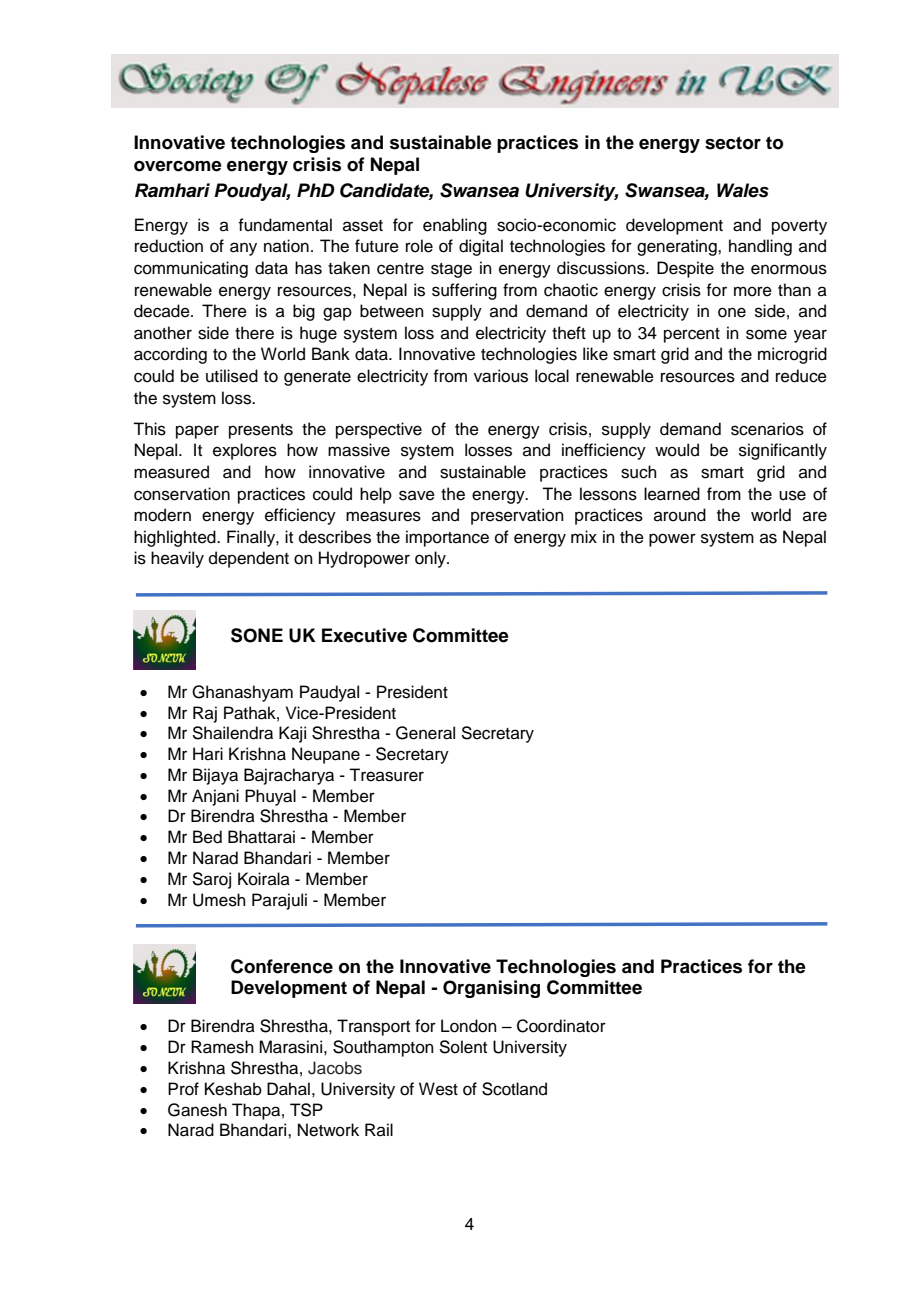 This screenshot has height=1308, width=924. Describe the element at coordinates (425, 733) in the screenshot. I see `General` at that location.
